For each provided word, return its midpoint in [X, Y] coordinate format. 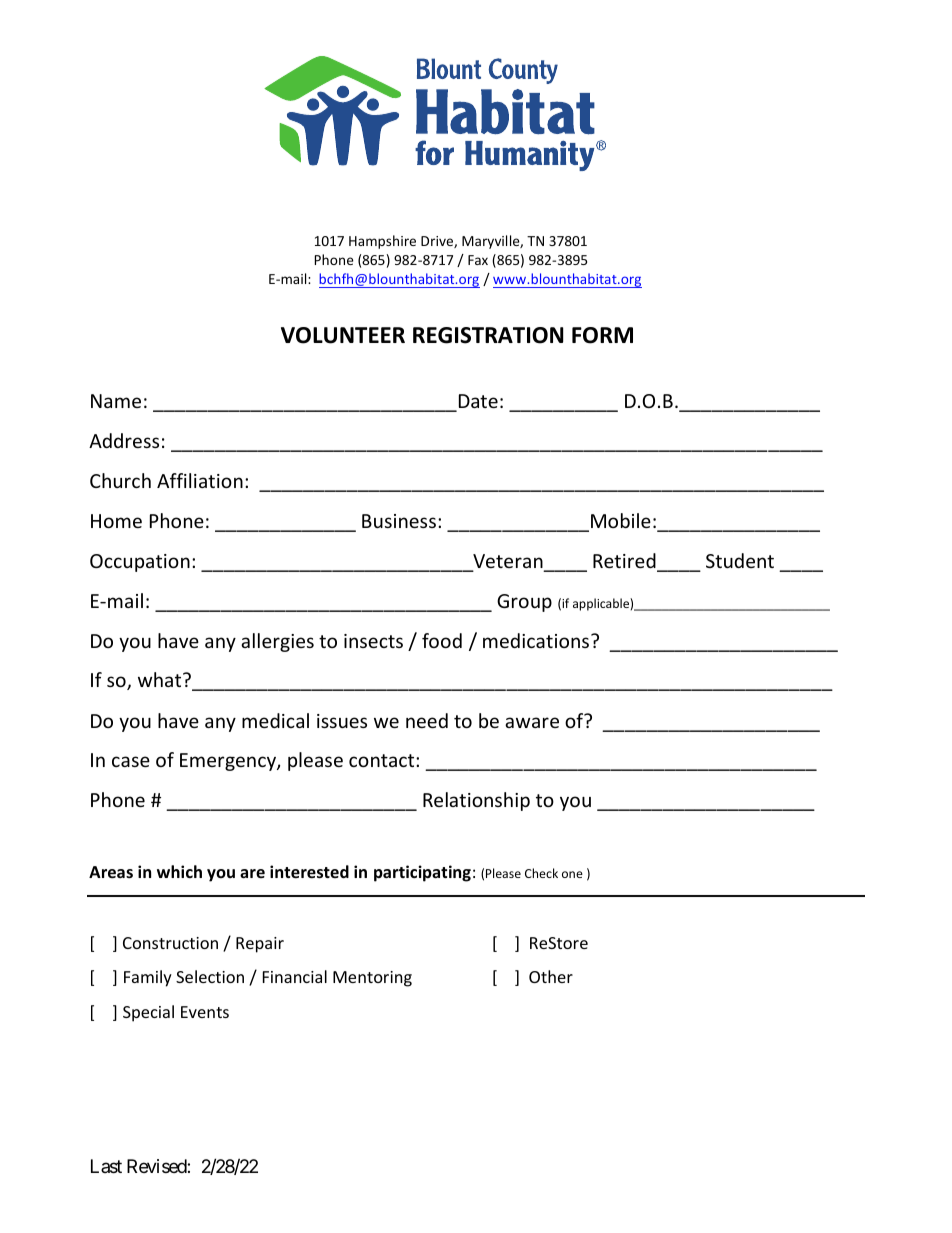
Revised [157, 1166]
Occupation [140, 563]
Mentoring [372, 979]
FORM [602, 335]
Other [551, 976]
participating [422, 873]
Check [541, 873]
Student [740, 560]
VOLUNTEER [343, 335]
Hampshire [382, 242]
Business [399, 521]
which [179, 871]
